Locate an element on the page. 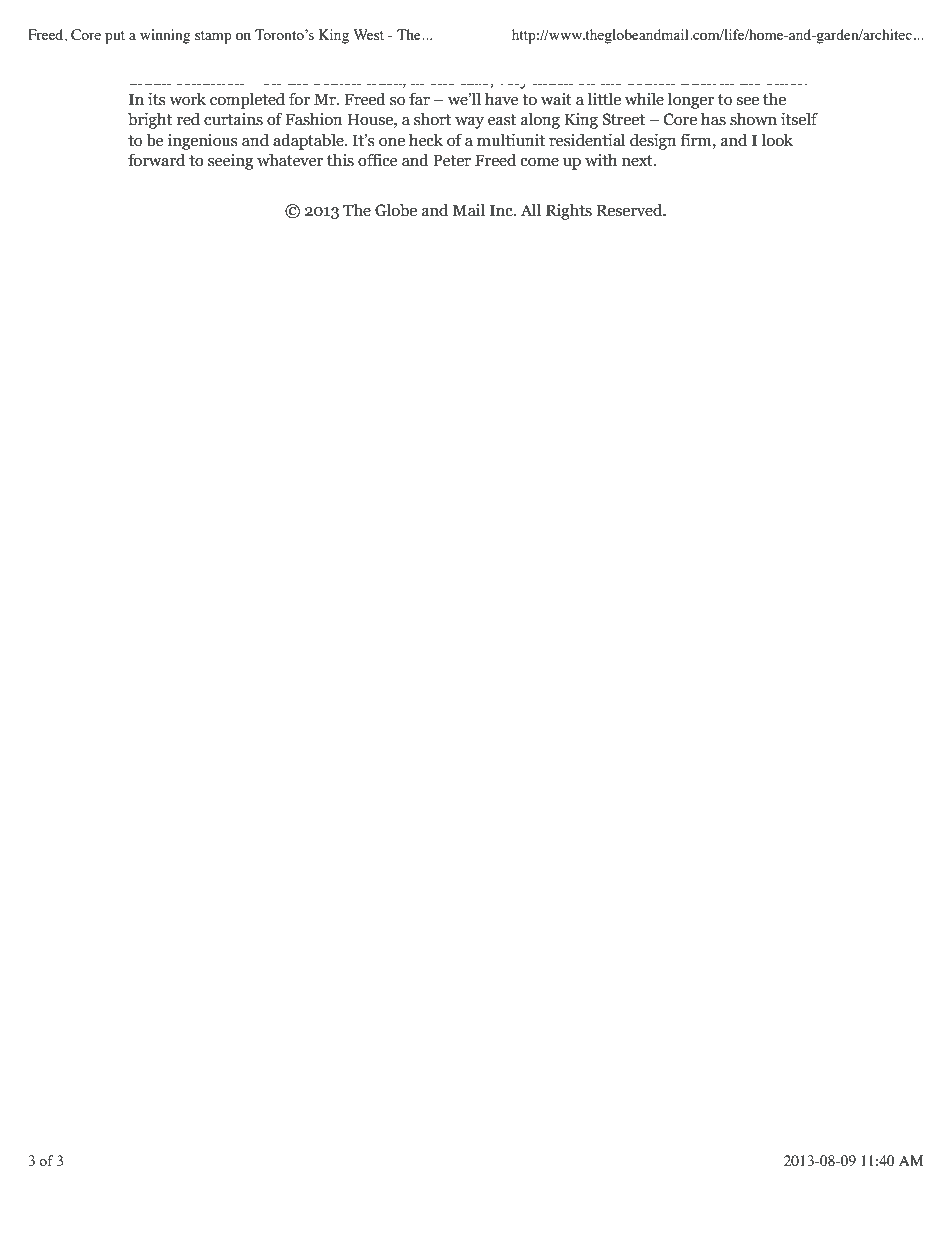 Image resolution: width=952 pixels, height=1233 pixels. work is located at coordinates (187, 99).
